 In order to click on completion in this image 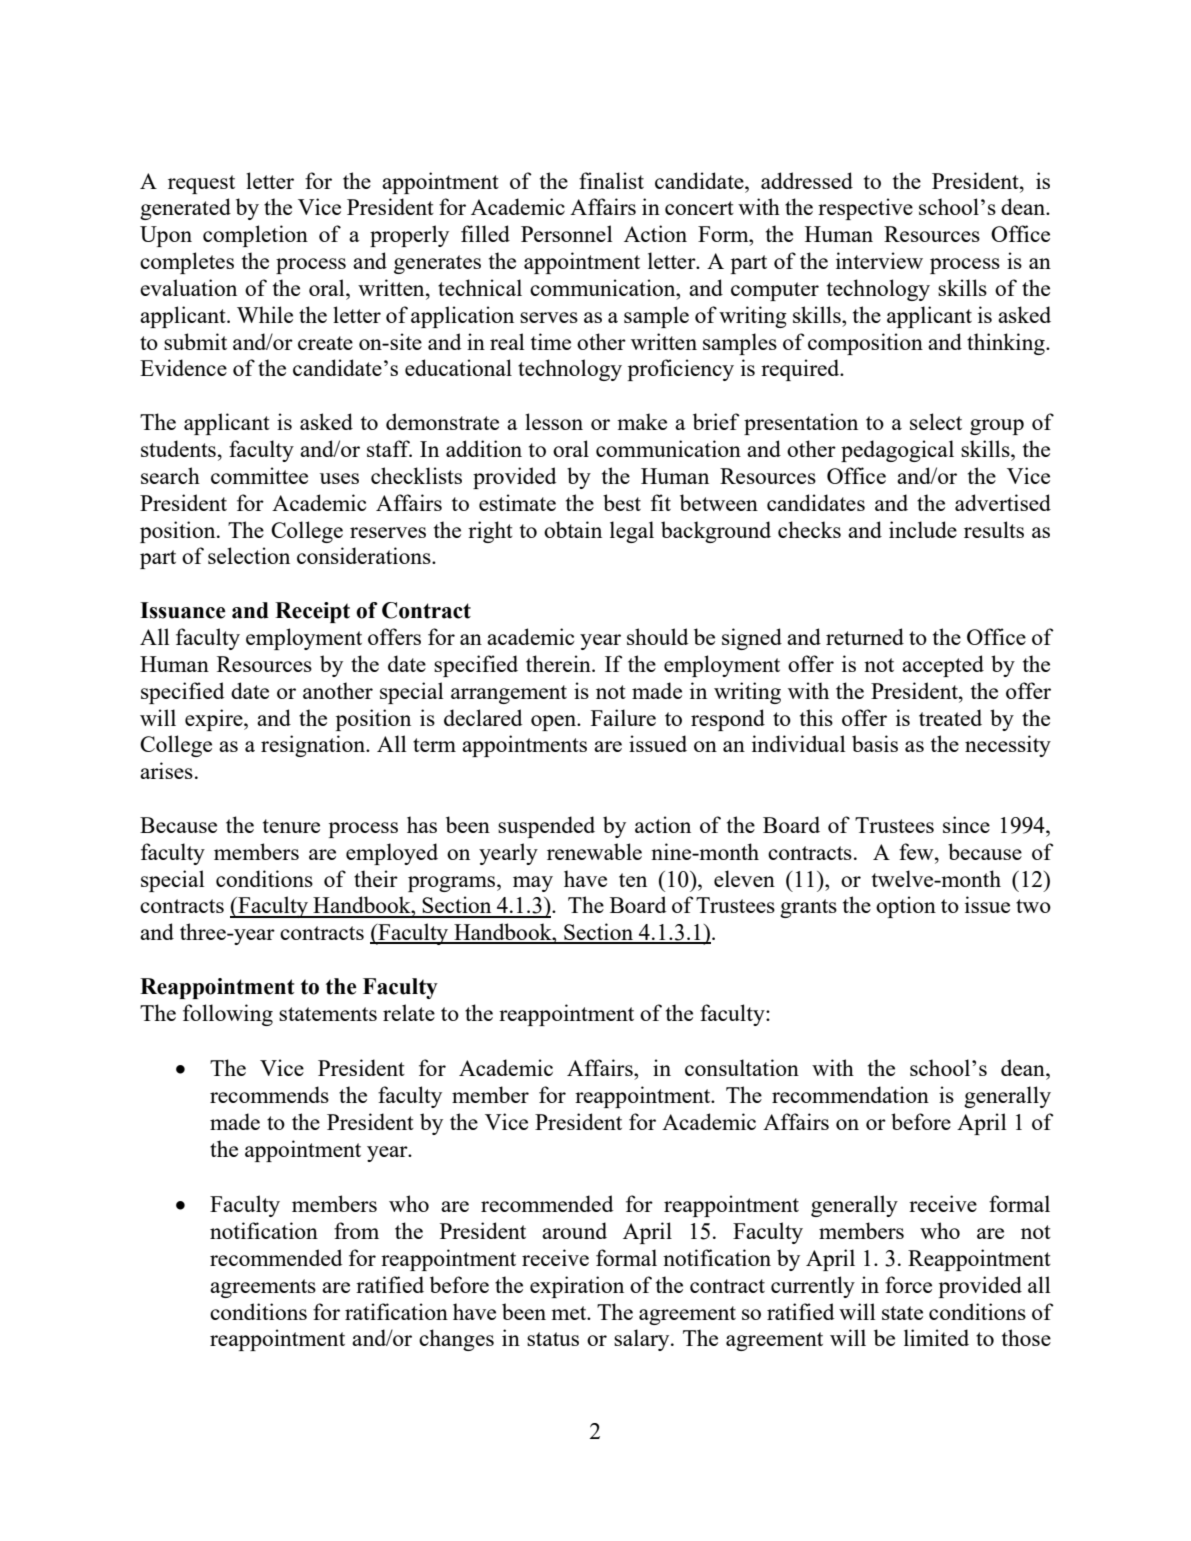, I will do `click(255, 236)`.
